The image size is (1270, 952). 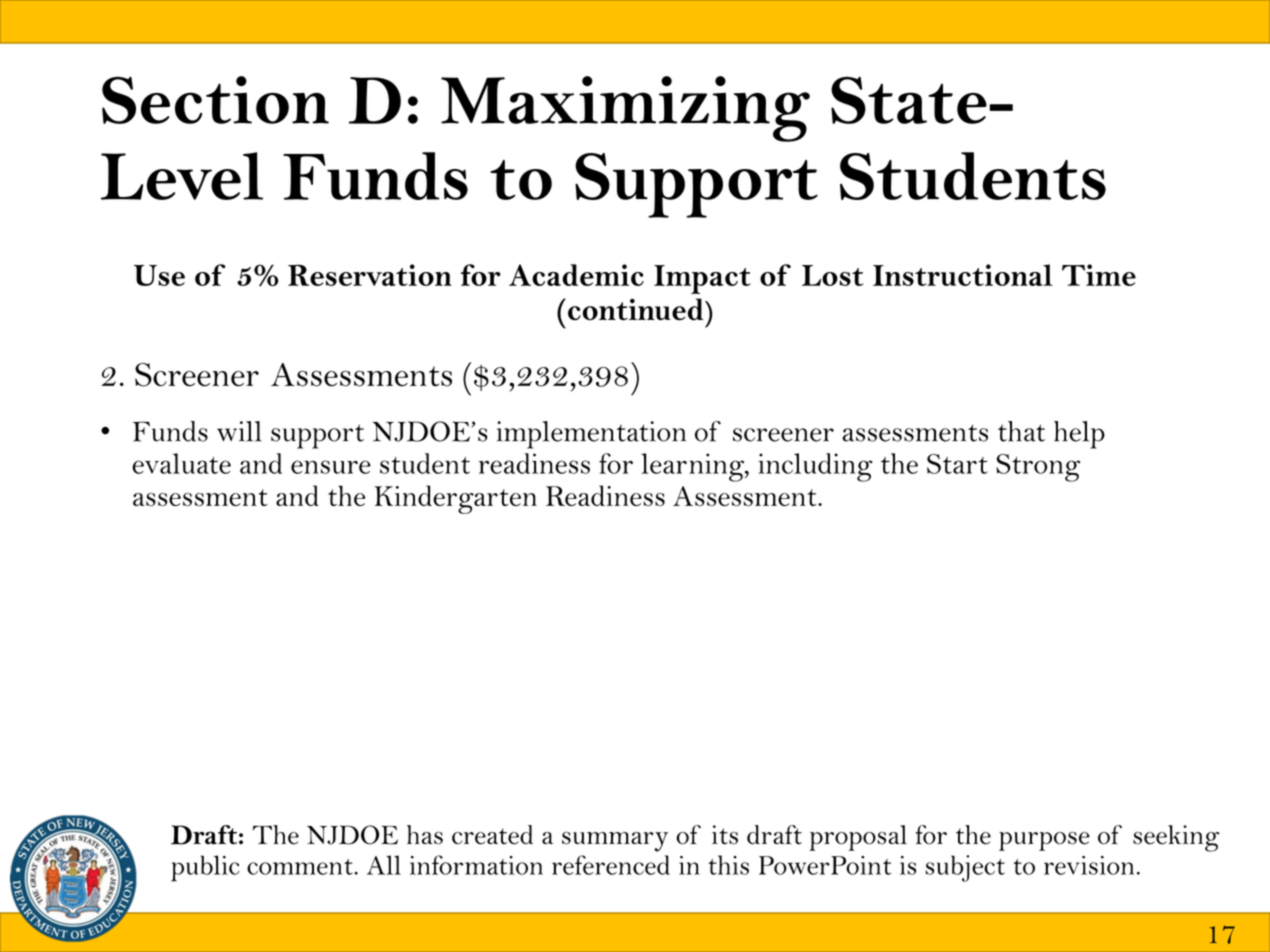 What do you see at coordinates (725, 835) in the image?
I see `its` at bounding box center [725, 835].
